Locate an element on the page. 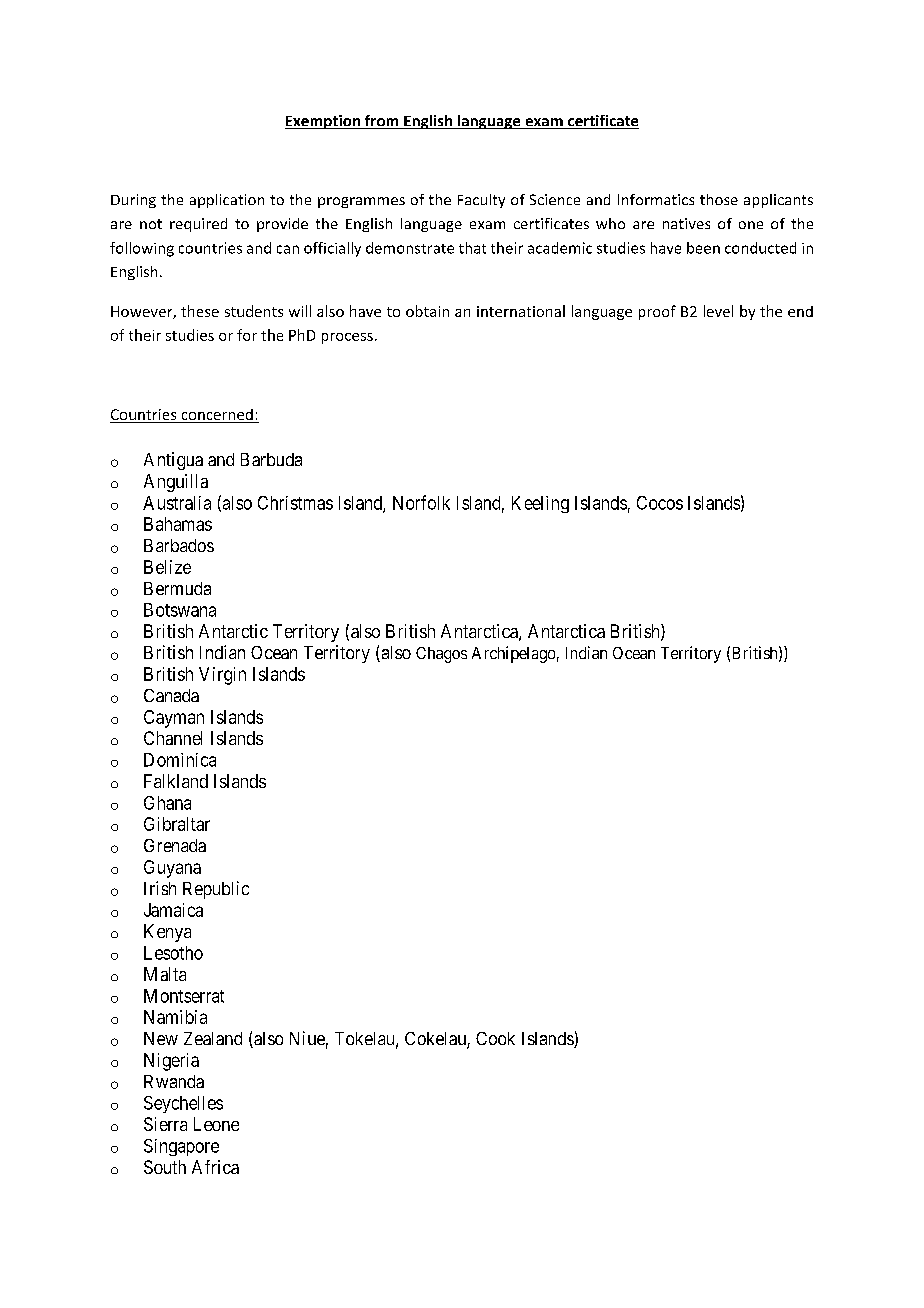 The image size is (924, 1308). Cook is located at coordinates (495, 1038).
